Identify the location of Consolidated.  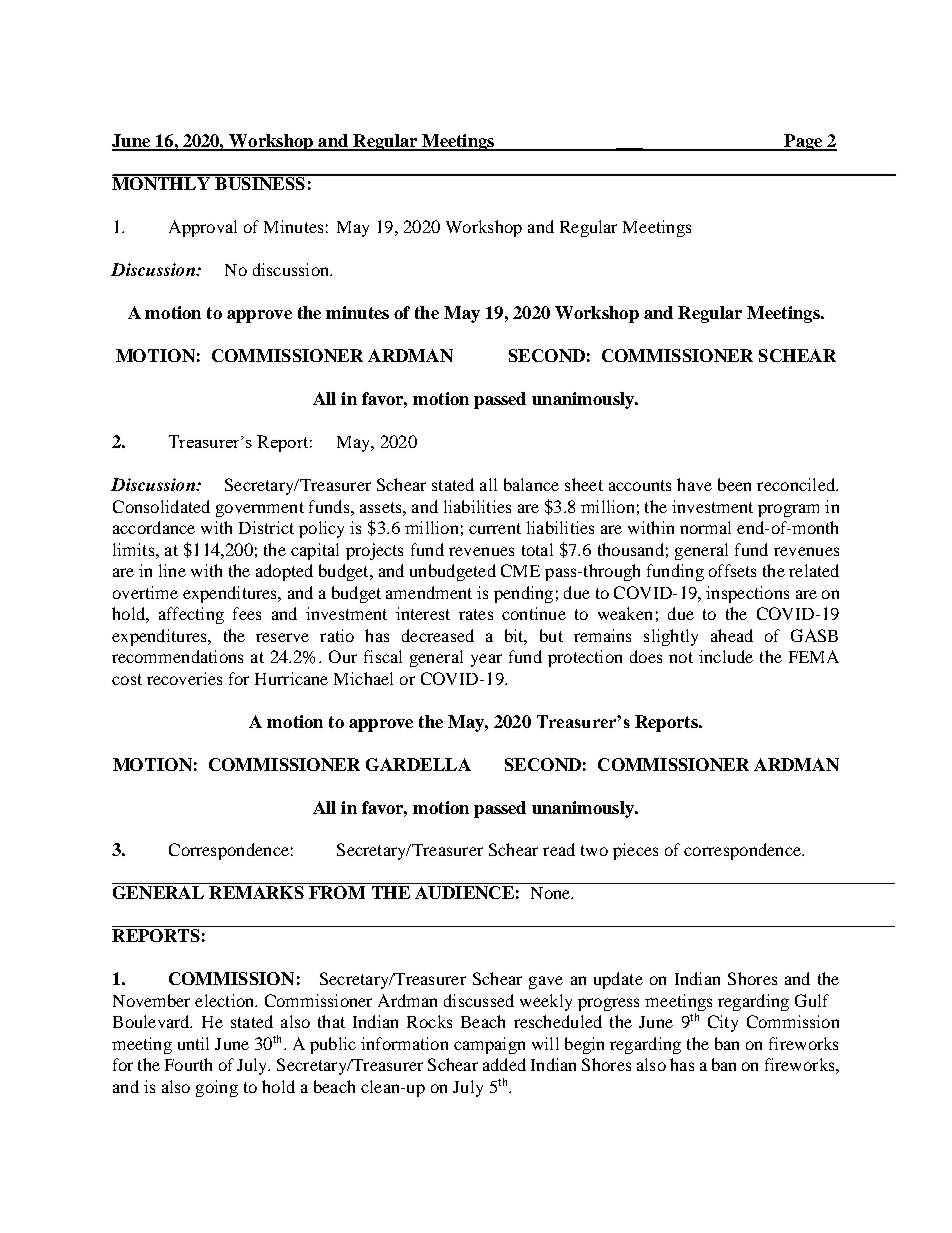
(161, 506).
